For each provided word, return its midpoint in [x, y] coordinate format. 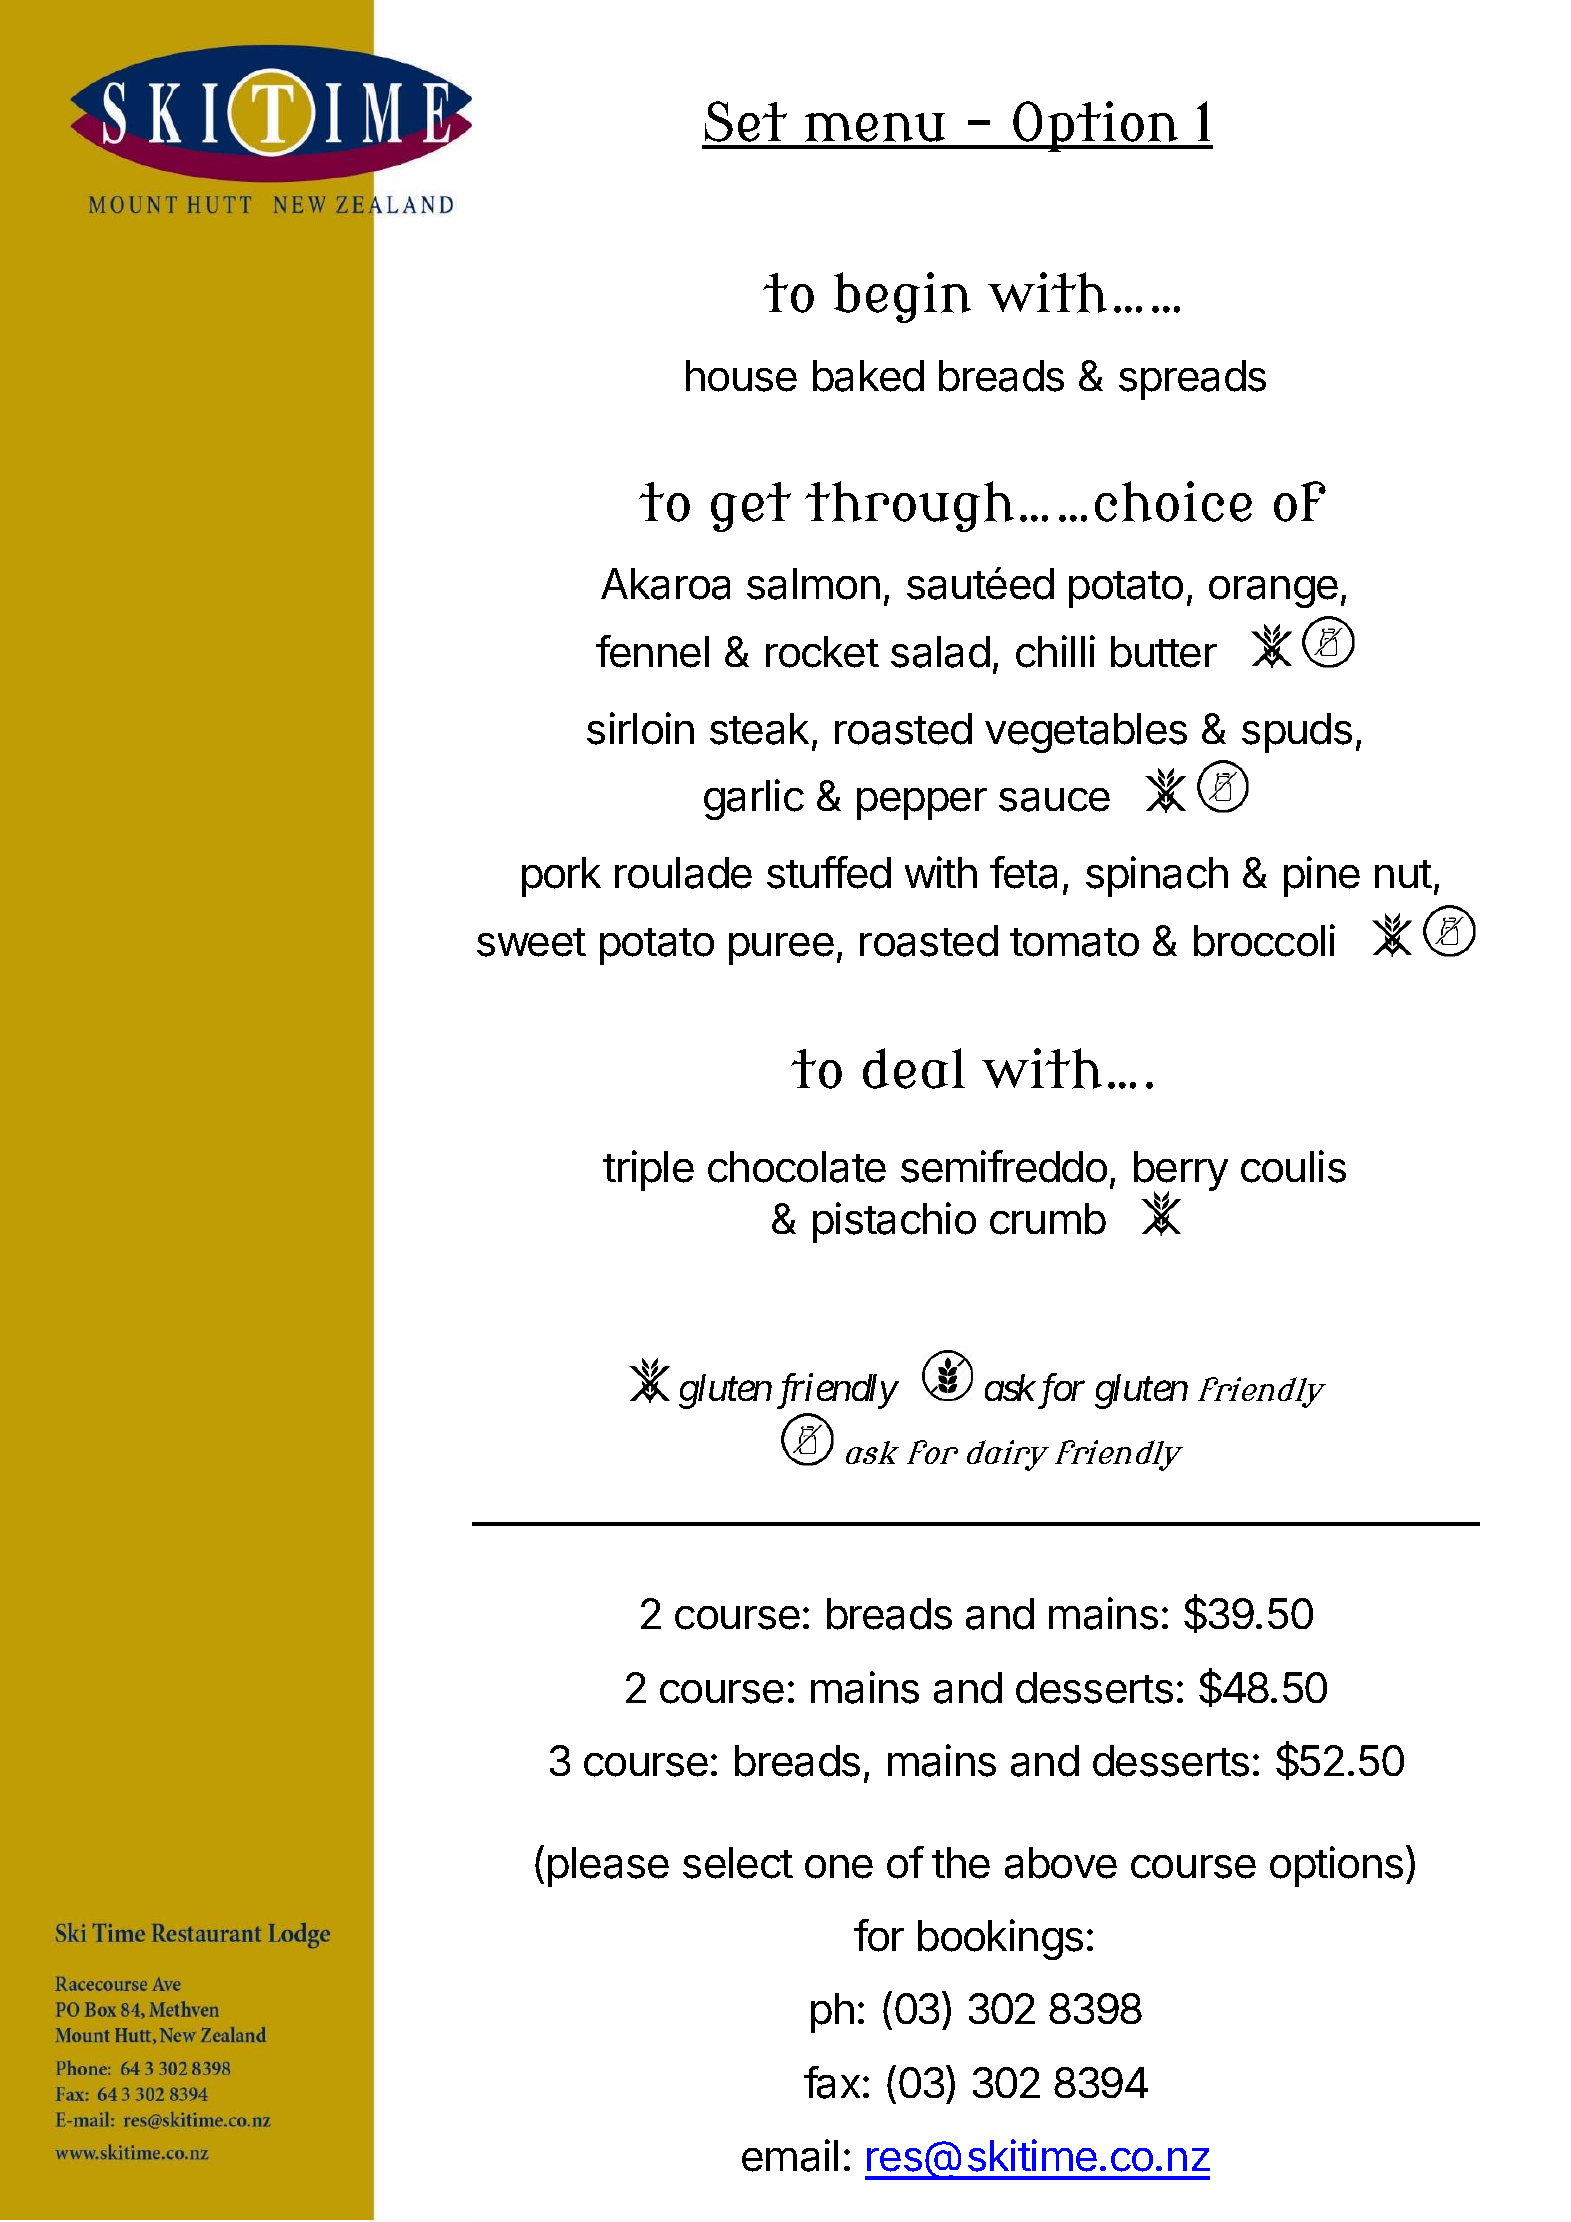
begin [902, 297]
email [790, 2155]
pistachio [894, 1222]
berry [1181, 1172]
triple [648, 1170]
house [741, 376]
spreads [1192, 380]
